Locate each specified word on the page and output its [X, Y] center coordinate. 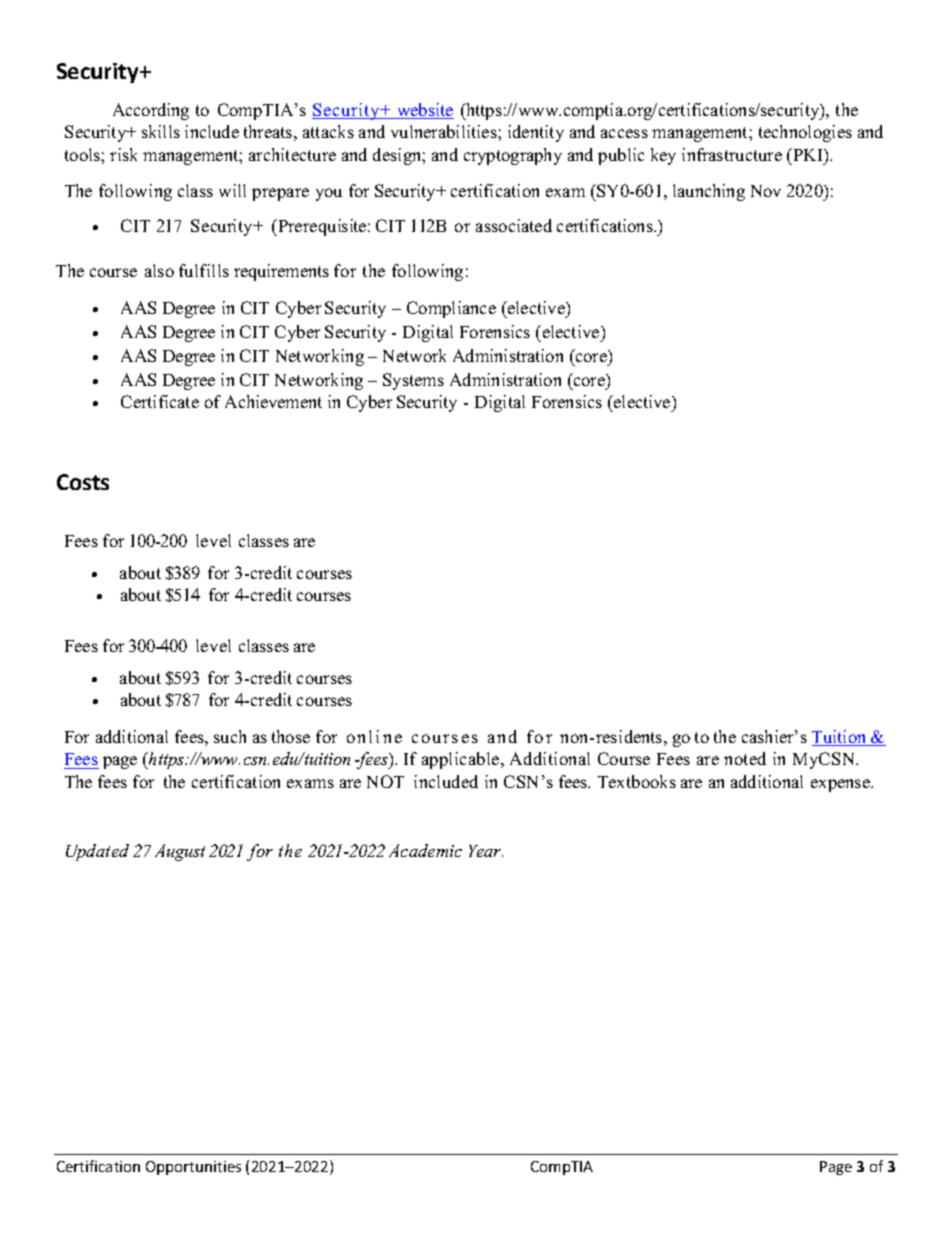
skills [161, 131]
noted [745, 758]
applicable [462, 760]
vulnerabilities [445, 131]
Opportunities [193, 1168]
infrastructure [732, 154]
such [230, 736]
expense [841, 785]
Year [486, 851]
